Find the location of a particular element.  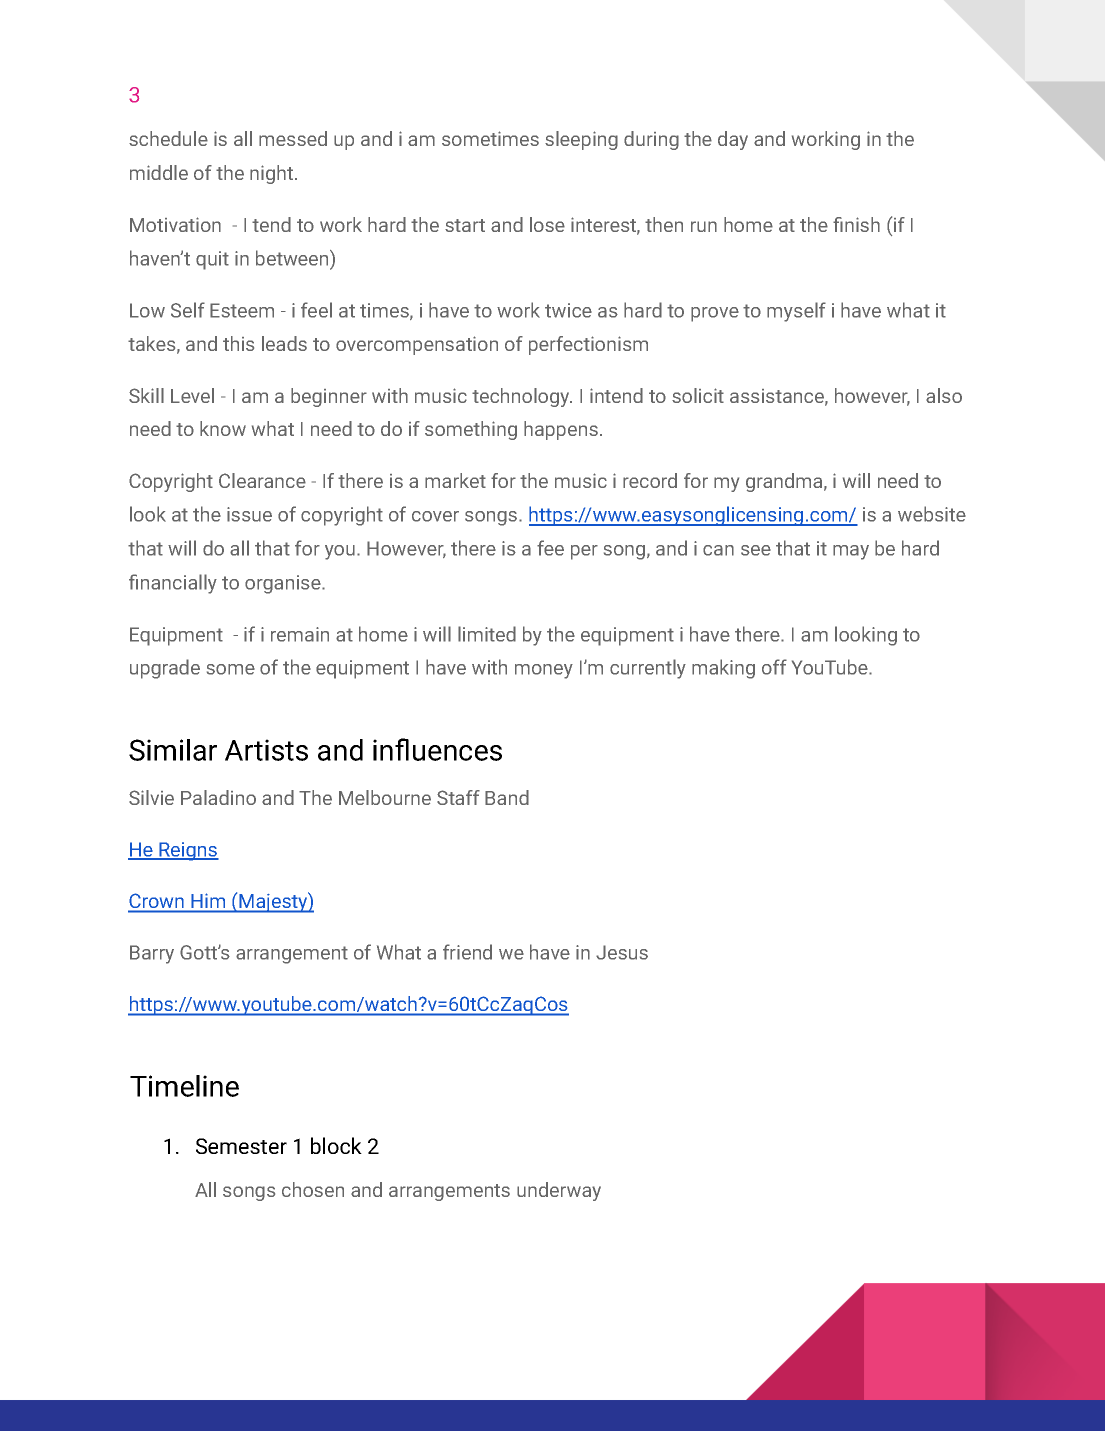

Semester is located at coordinates (241, 1146).
